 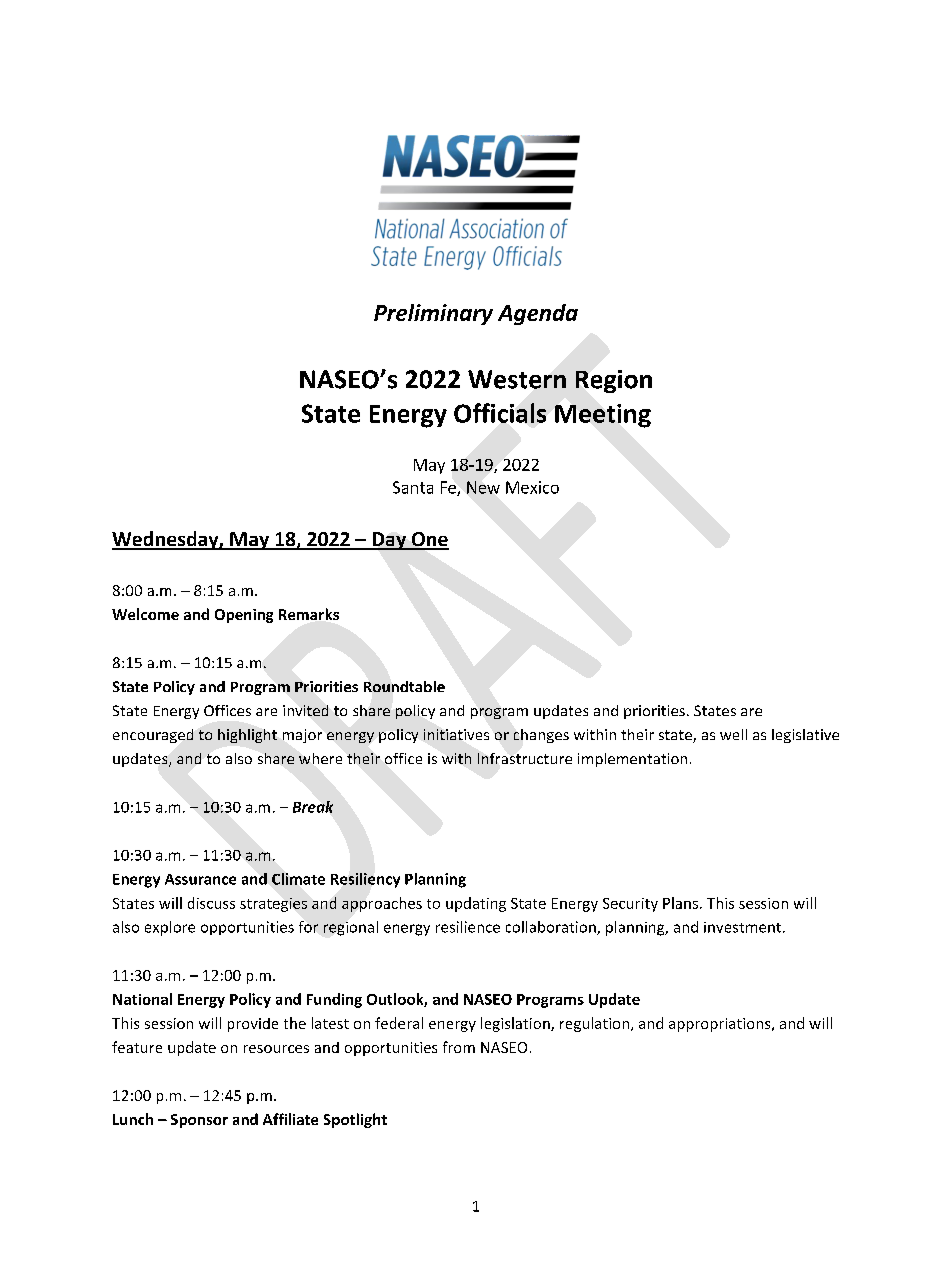 What do you see at coordinates (199, 1121) in the document?
I see `Sponsor` at bounding box center [199, 1121].
